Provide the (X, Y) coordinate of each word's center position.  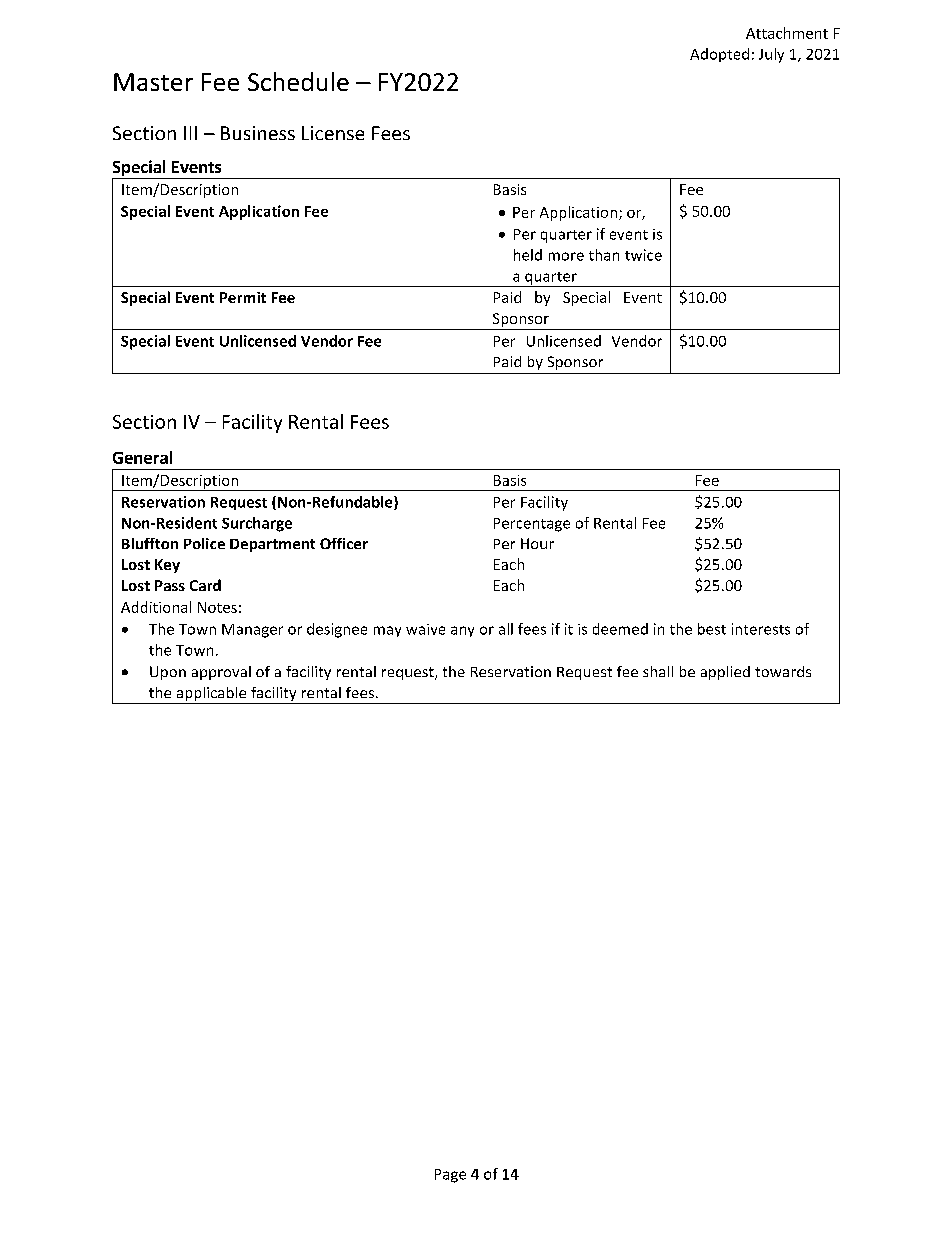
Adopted (719, 55)
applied (725, 673)
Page (450, 1176)
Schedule (298, 81)
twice (643, 255)
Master (153, 82)
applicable (211, 695)
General (142, 457)
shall (658, 671)
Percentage (532, 525)
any (462, 631)
